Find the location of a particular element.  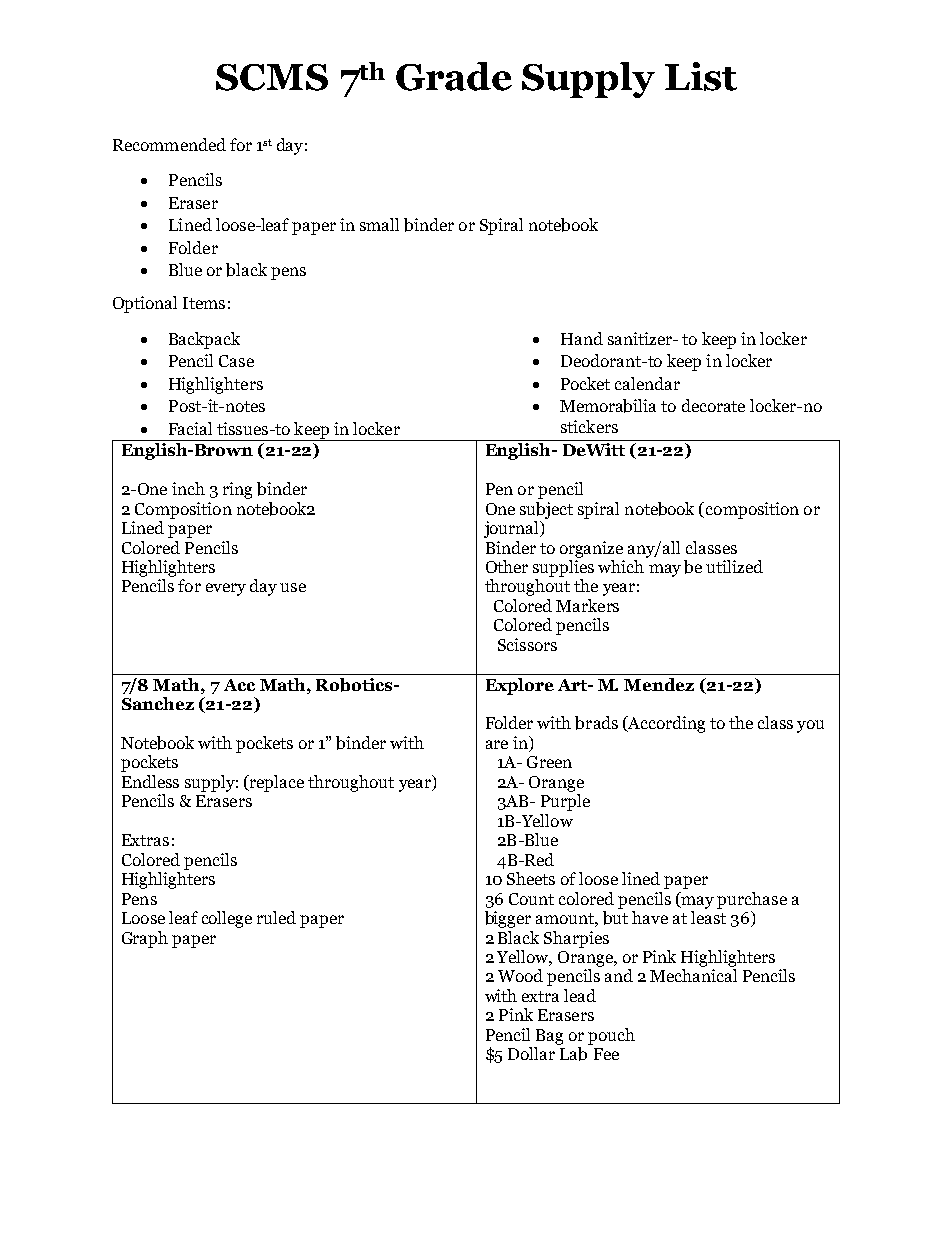

List is located at coordinates (701, 76).
